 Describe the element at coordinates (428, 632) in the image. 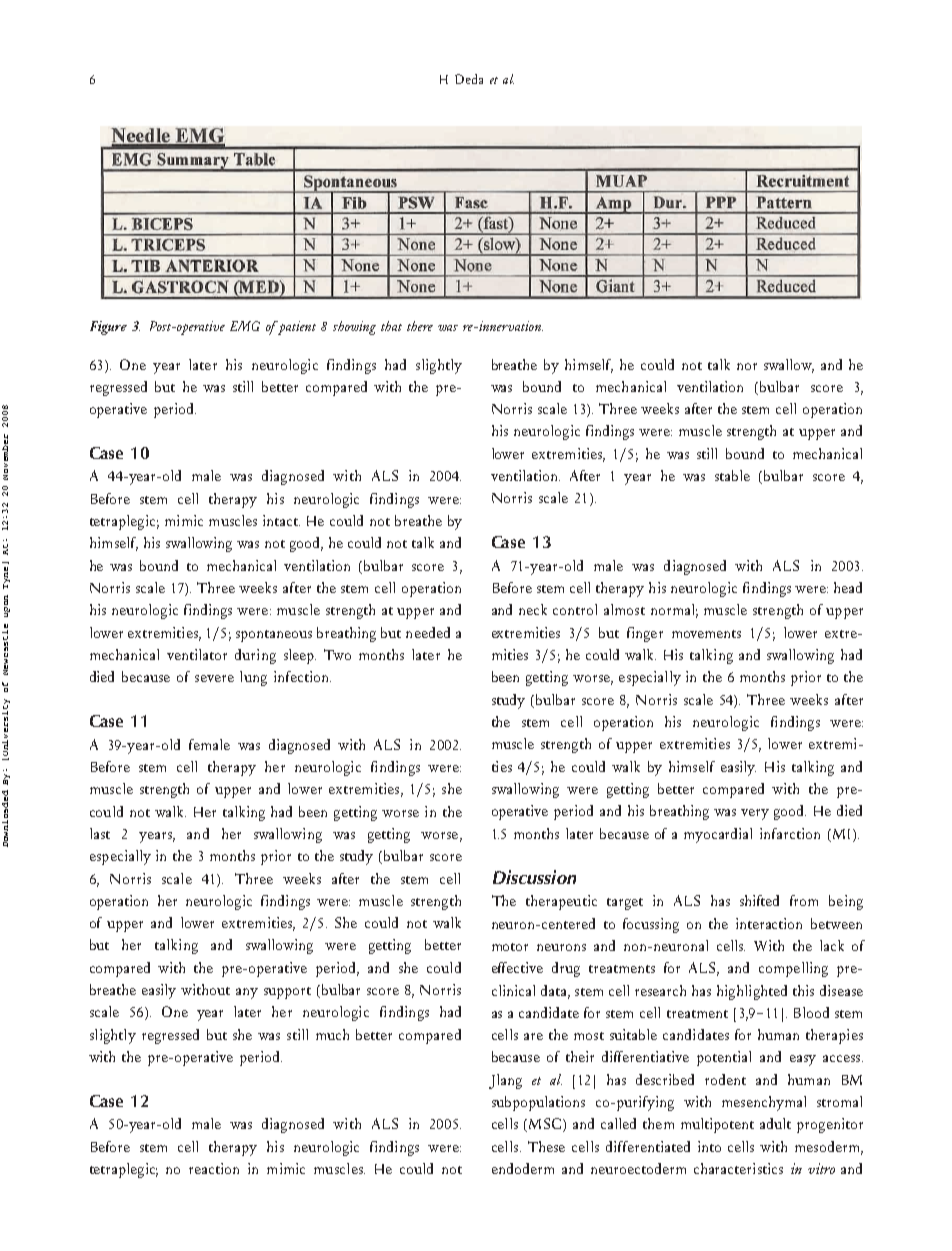

I see `needed` at that location.
